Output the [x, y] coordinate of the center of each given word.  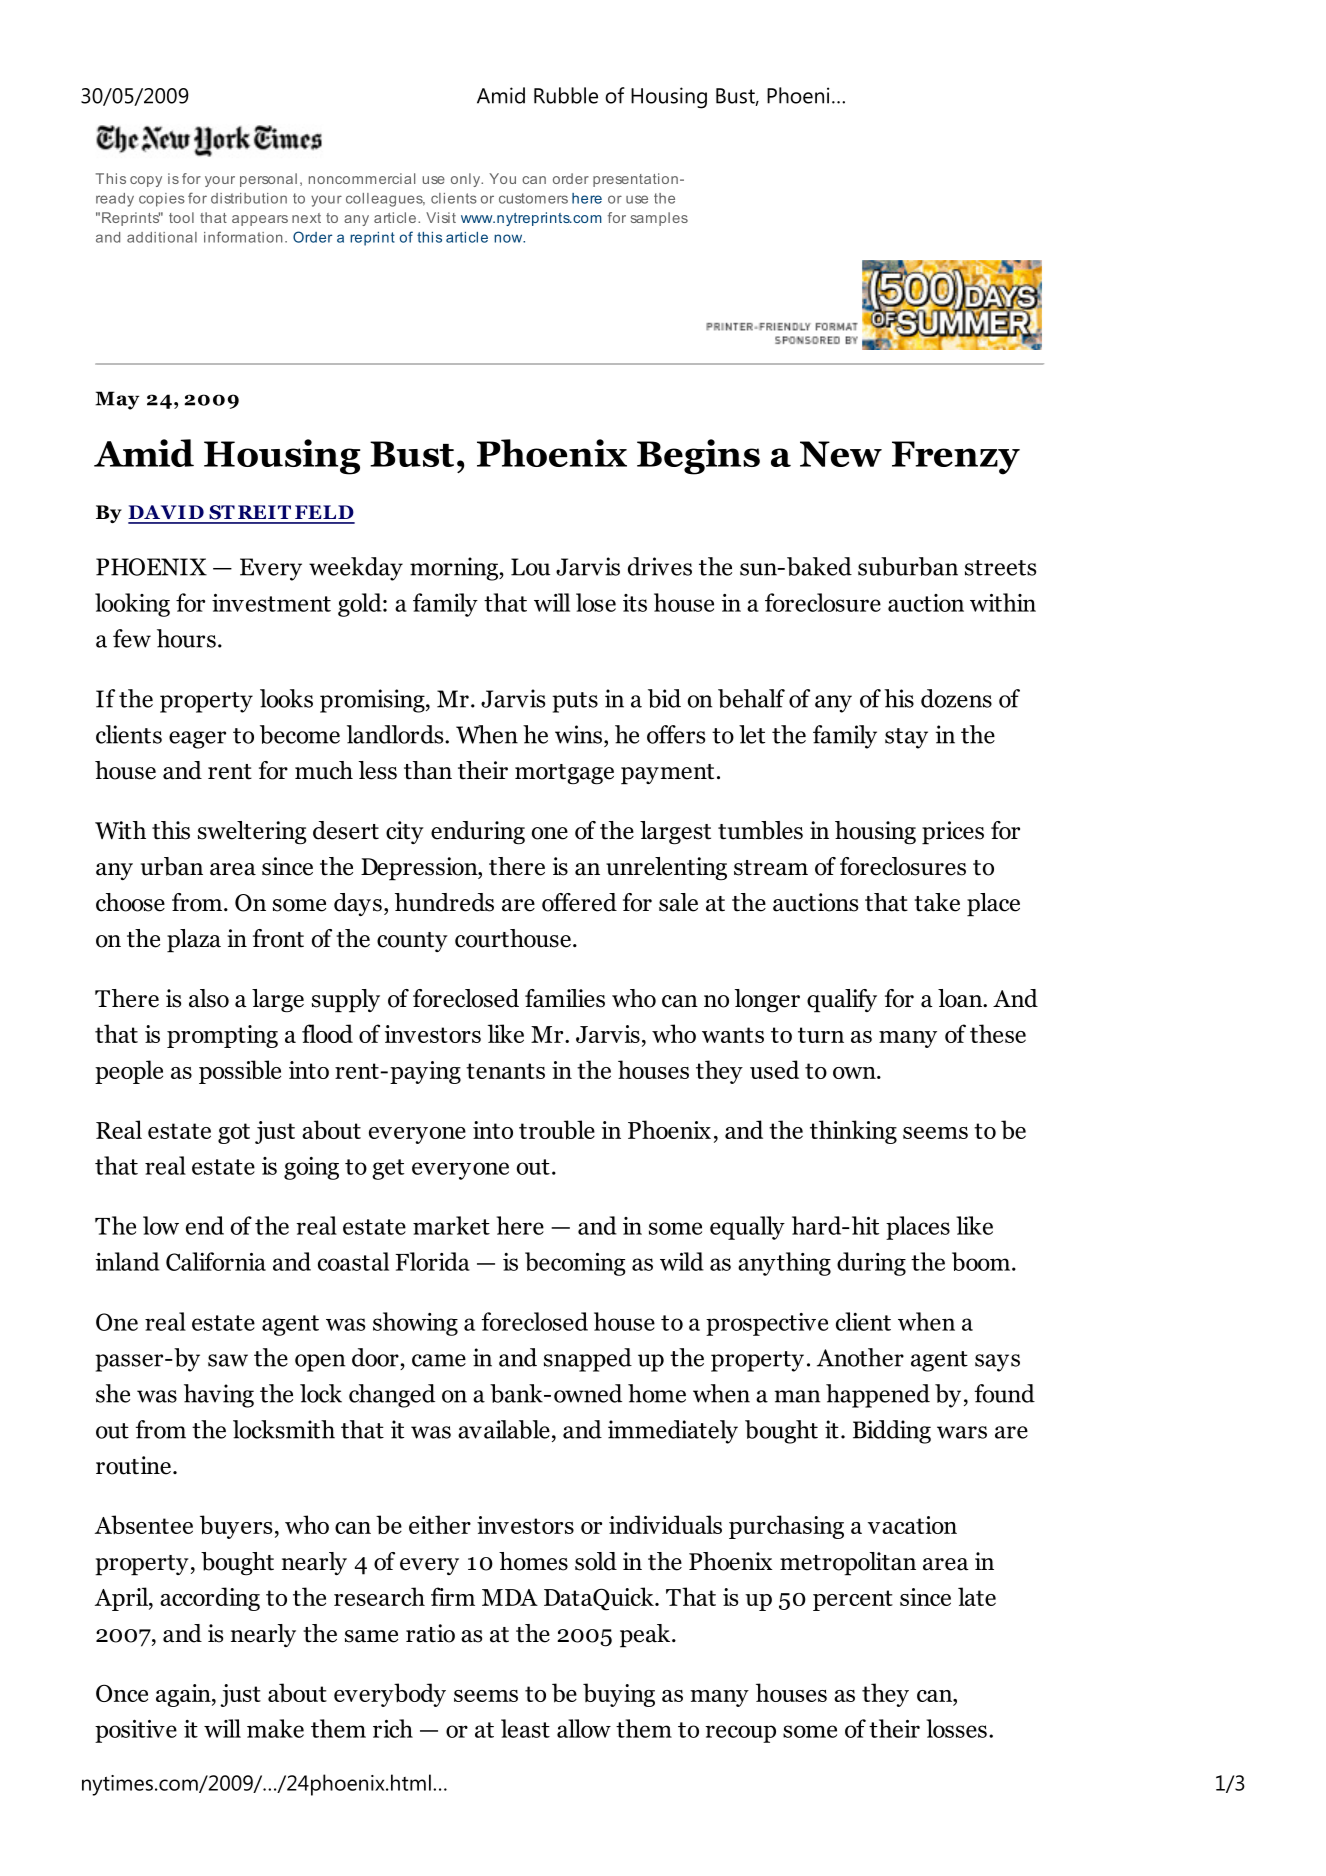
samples [659, 219]
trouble [557, 1130]
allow [584, 1728]
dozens [956, 698]
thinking [853, 1132]
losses [956, 1728]
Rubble [566, 95]
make [275, 1728]
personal [268, 180]
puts [575, 702]
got [234, 1133]
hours [186, 638]
